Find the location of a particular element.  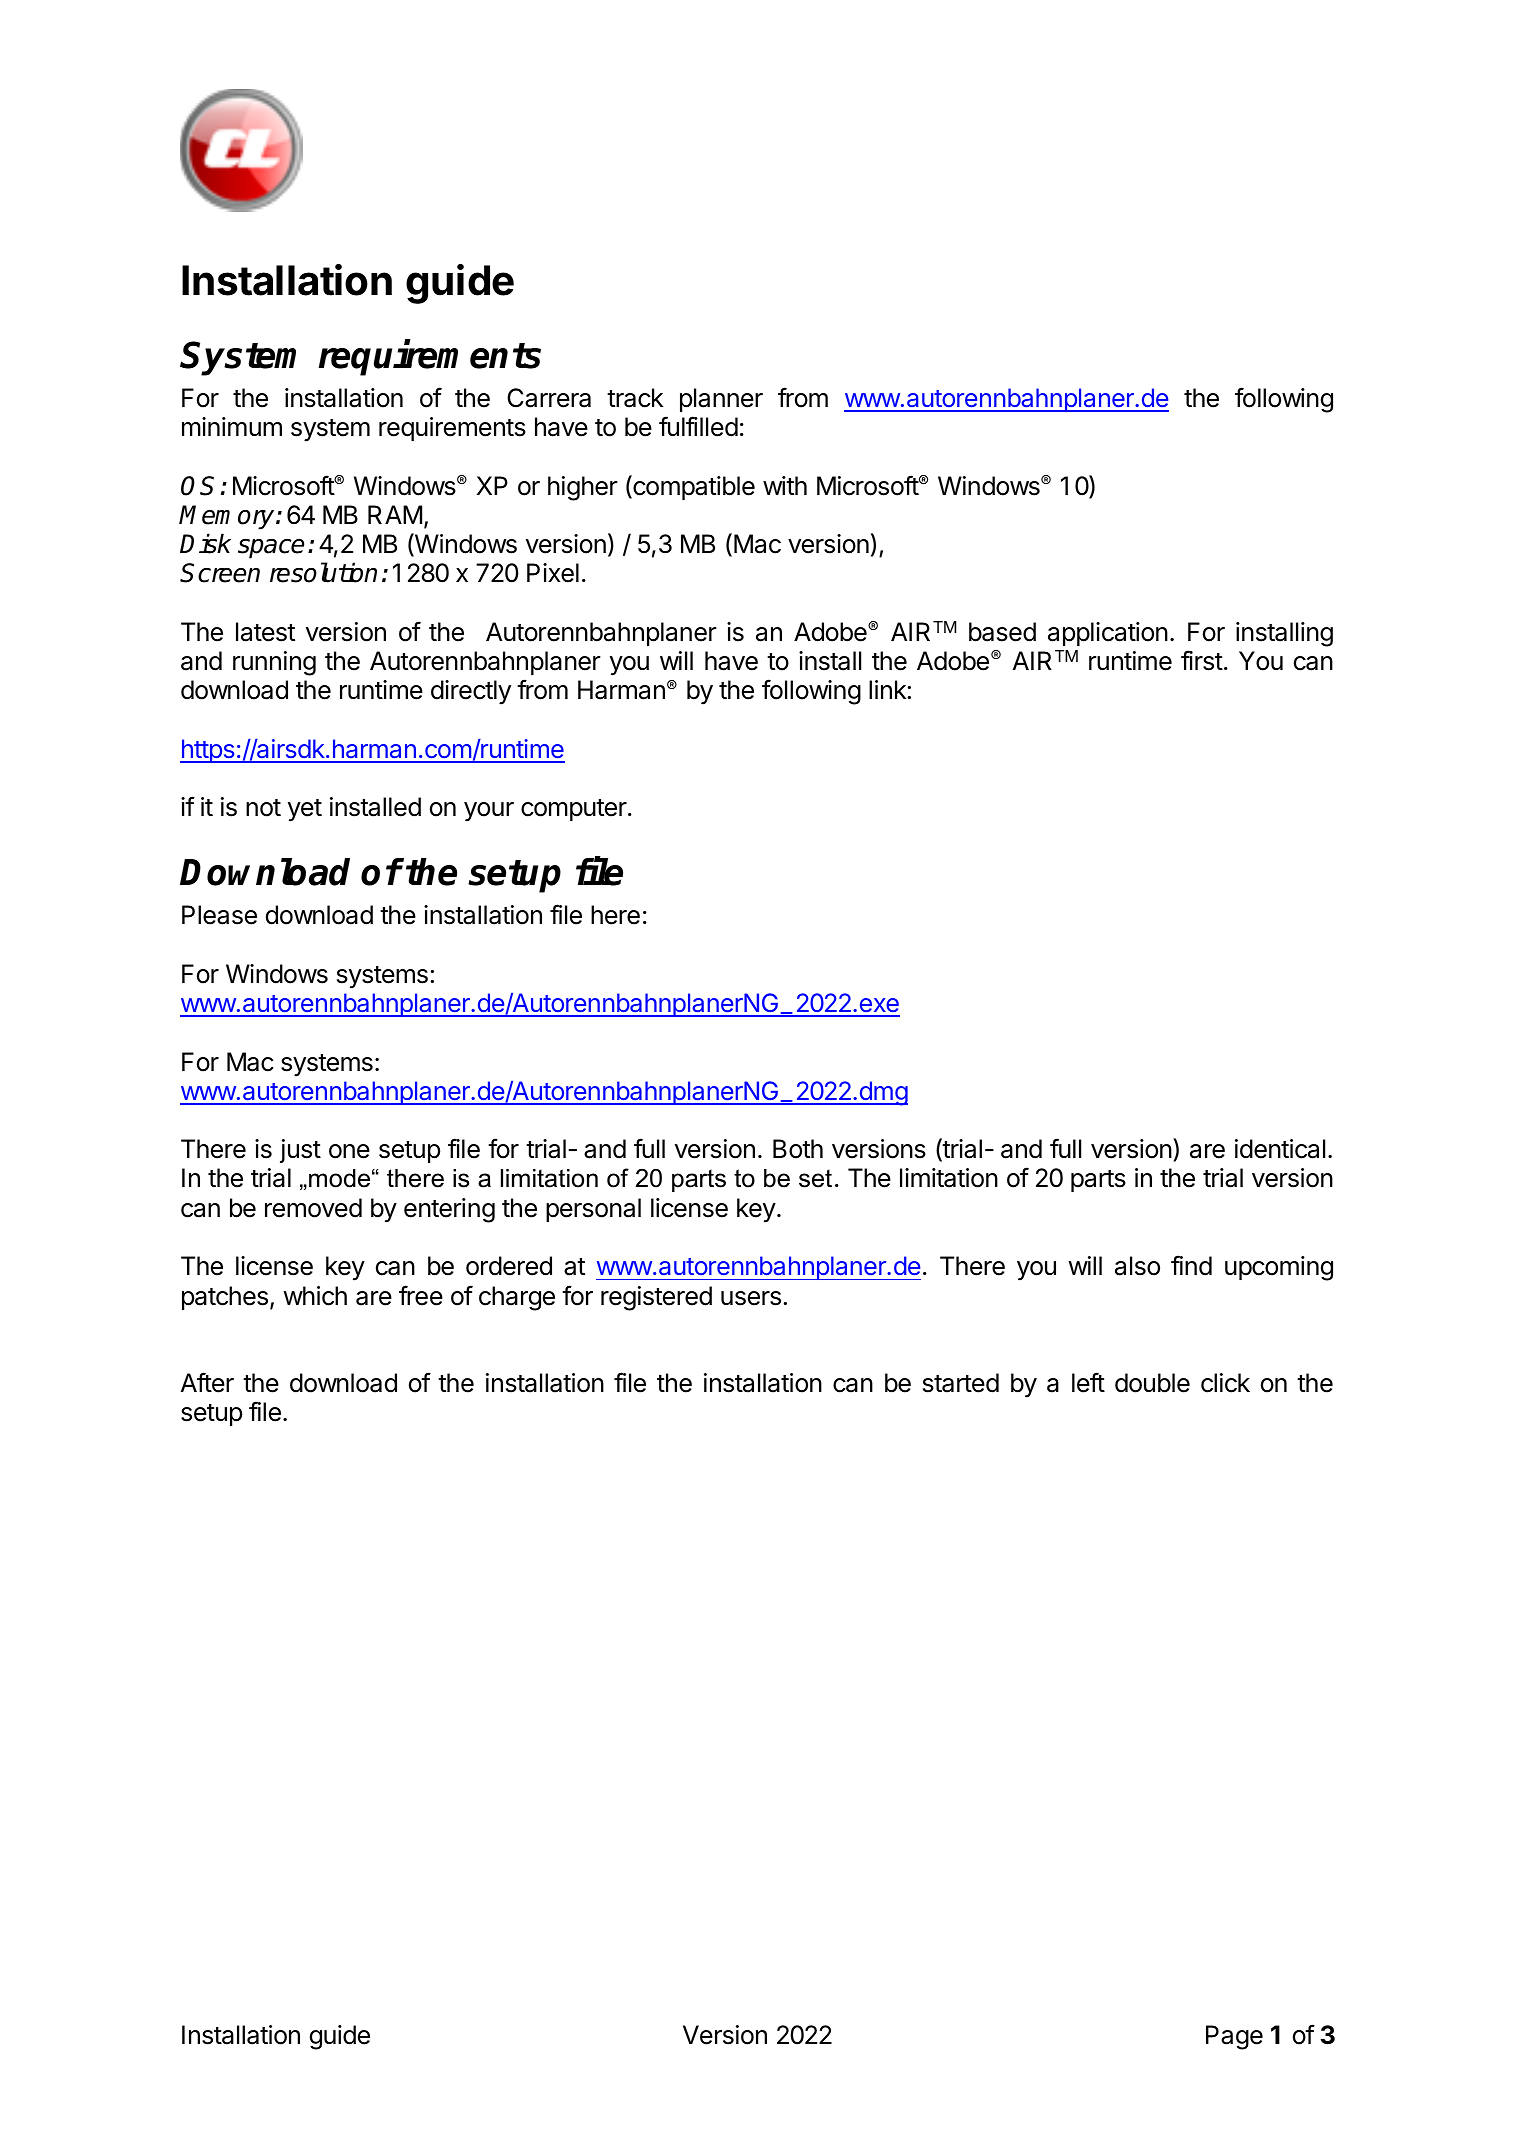

double is located at coordinates (1152, 1383).
